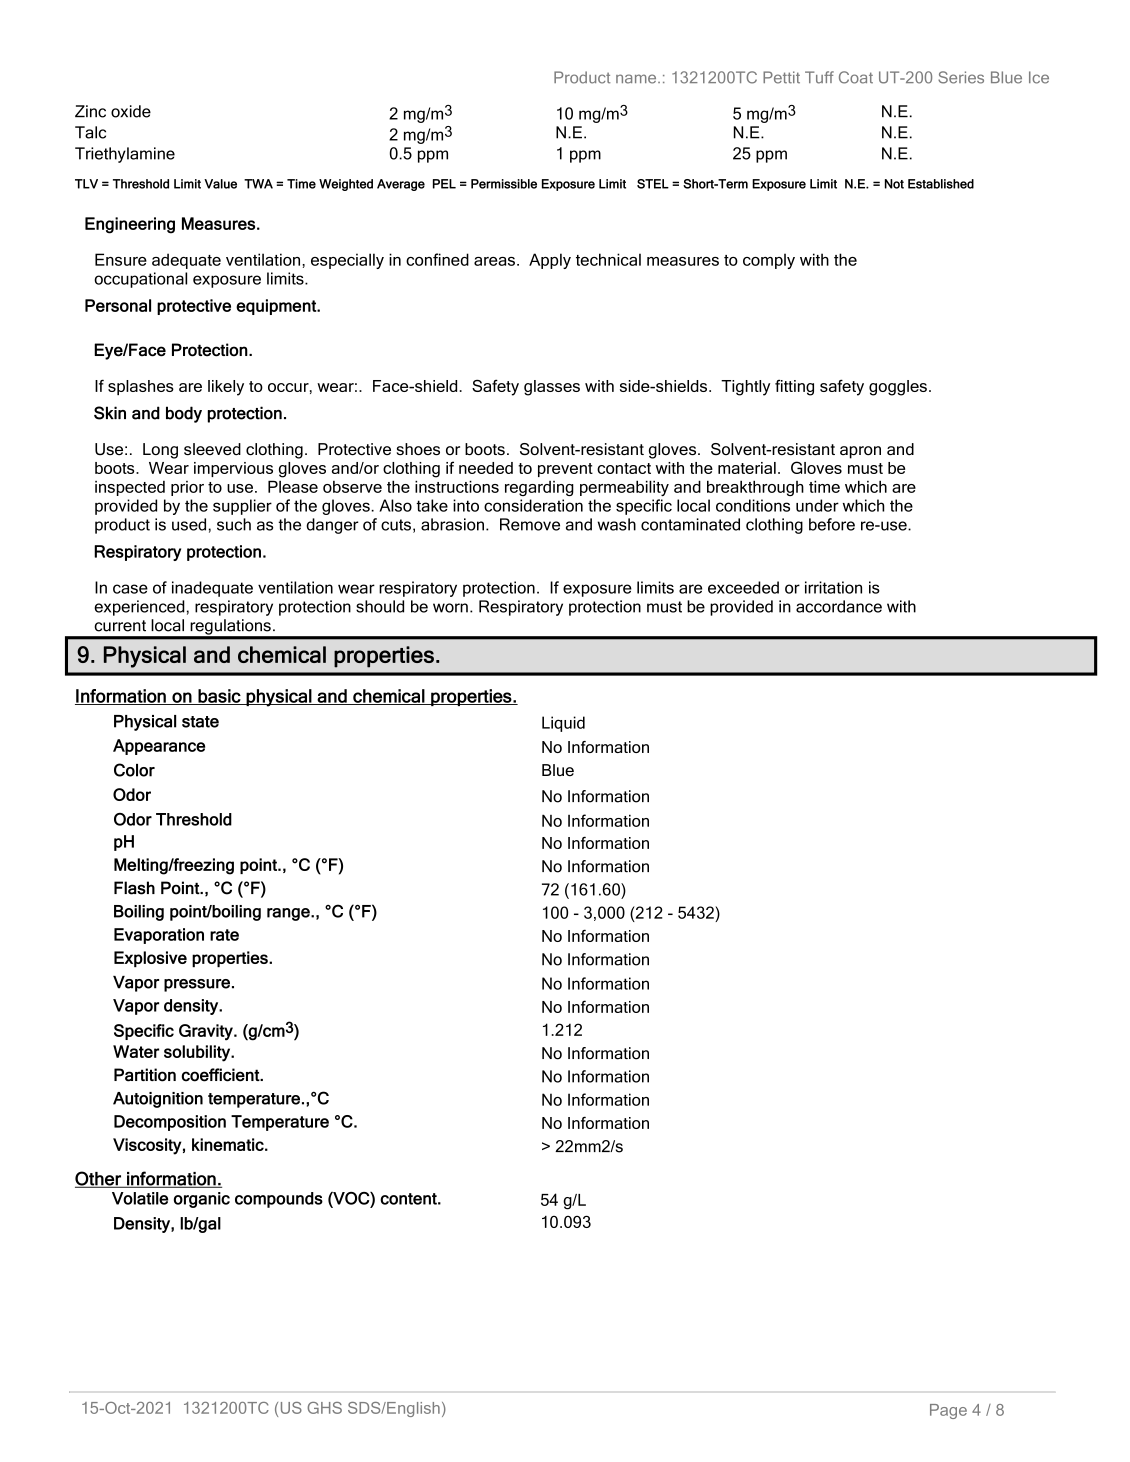 Image resolution: width=1130 pixels, height=1462 pixels. Describe the element at coordinates (637, 79) in the document. I see `name` at that location.
